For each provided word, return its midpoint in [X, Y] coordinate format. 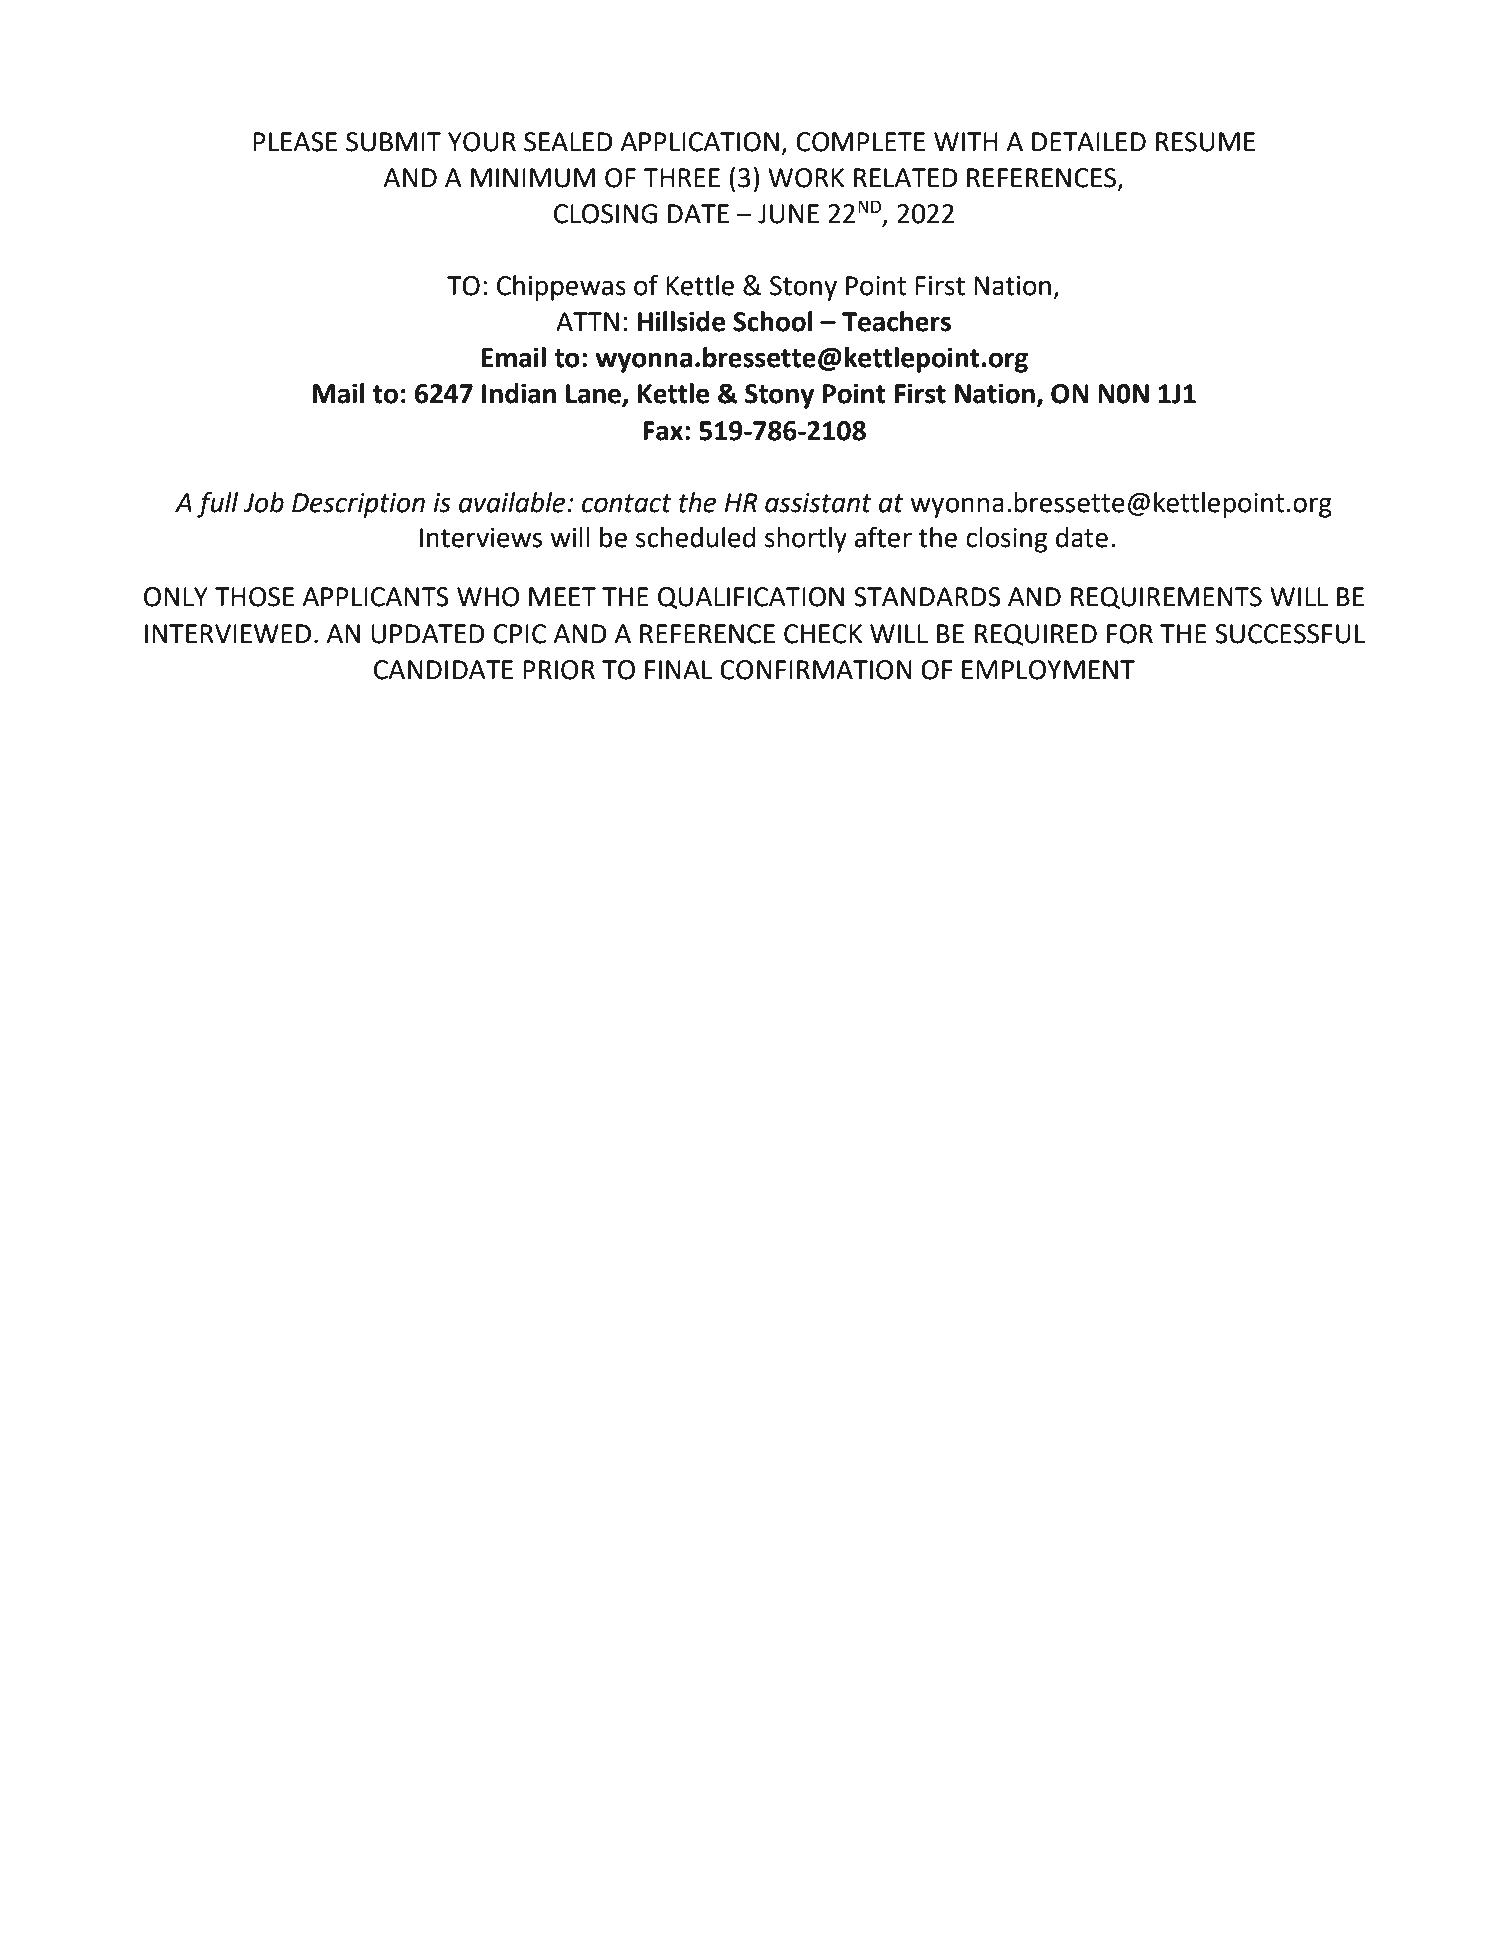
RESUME [1205, 142]
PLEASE [295, 142]
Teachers [896, 321]
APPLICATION [699, 142]
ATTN [587, 321]
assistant [818, 503]
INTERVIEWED [228, 633]
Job [263, 502]
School [773, 321]
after [883, 537]
